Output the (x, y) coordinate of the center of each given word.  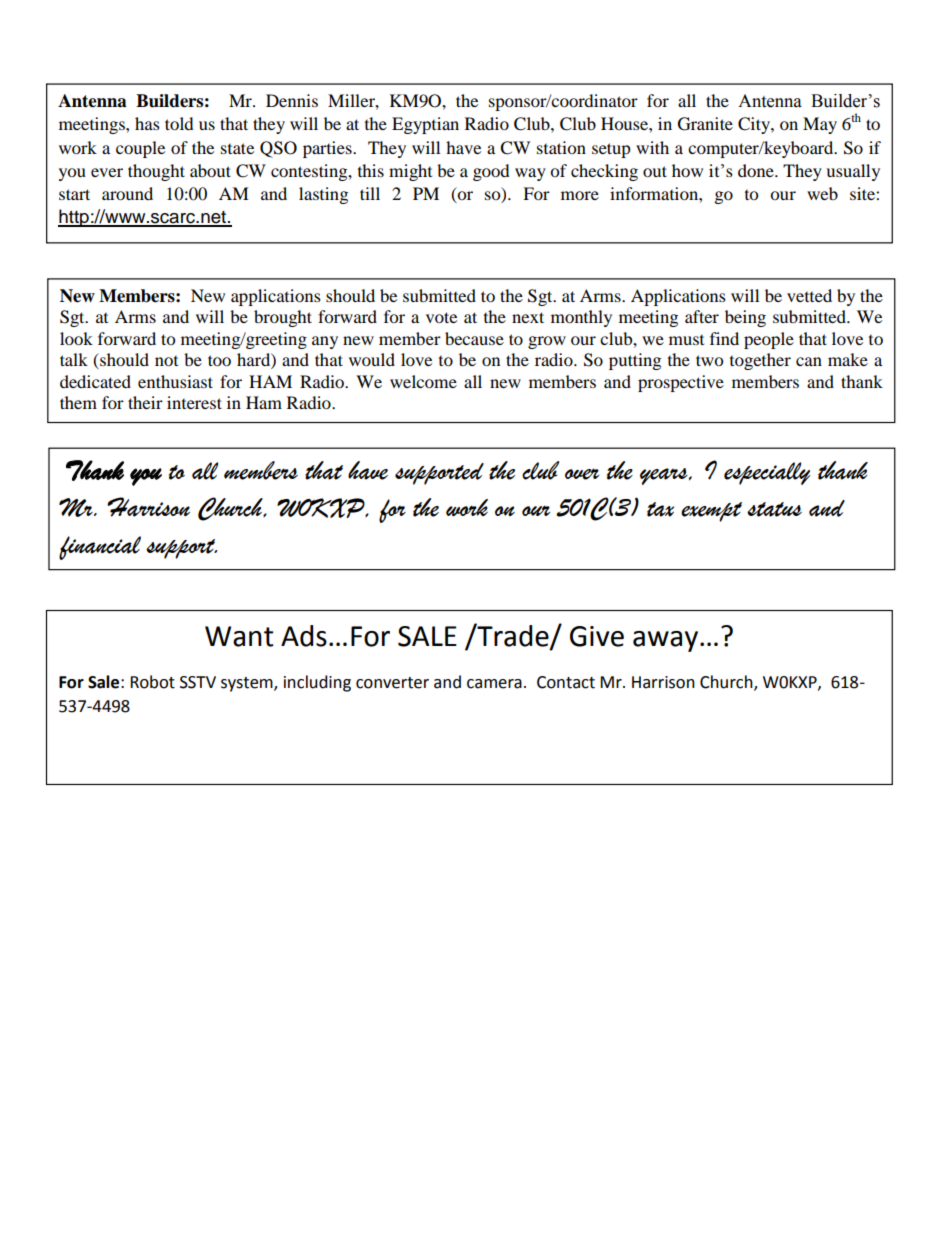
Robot (152, 682)
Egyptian (425, 125)
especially (767, 473)
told (179, 123)
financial (100, 548)
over (582, 474)
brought (283, 318)
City (755, 125)
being (745, 318)
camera (494, 684)
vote (441, 317)
